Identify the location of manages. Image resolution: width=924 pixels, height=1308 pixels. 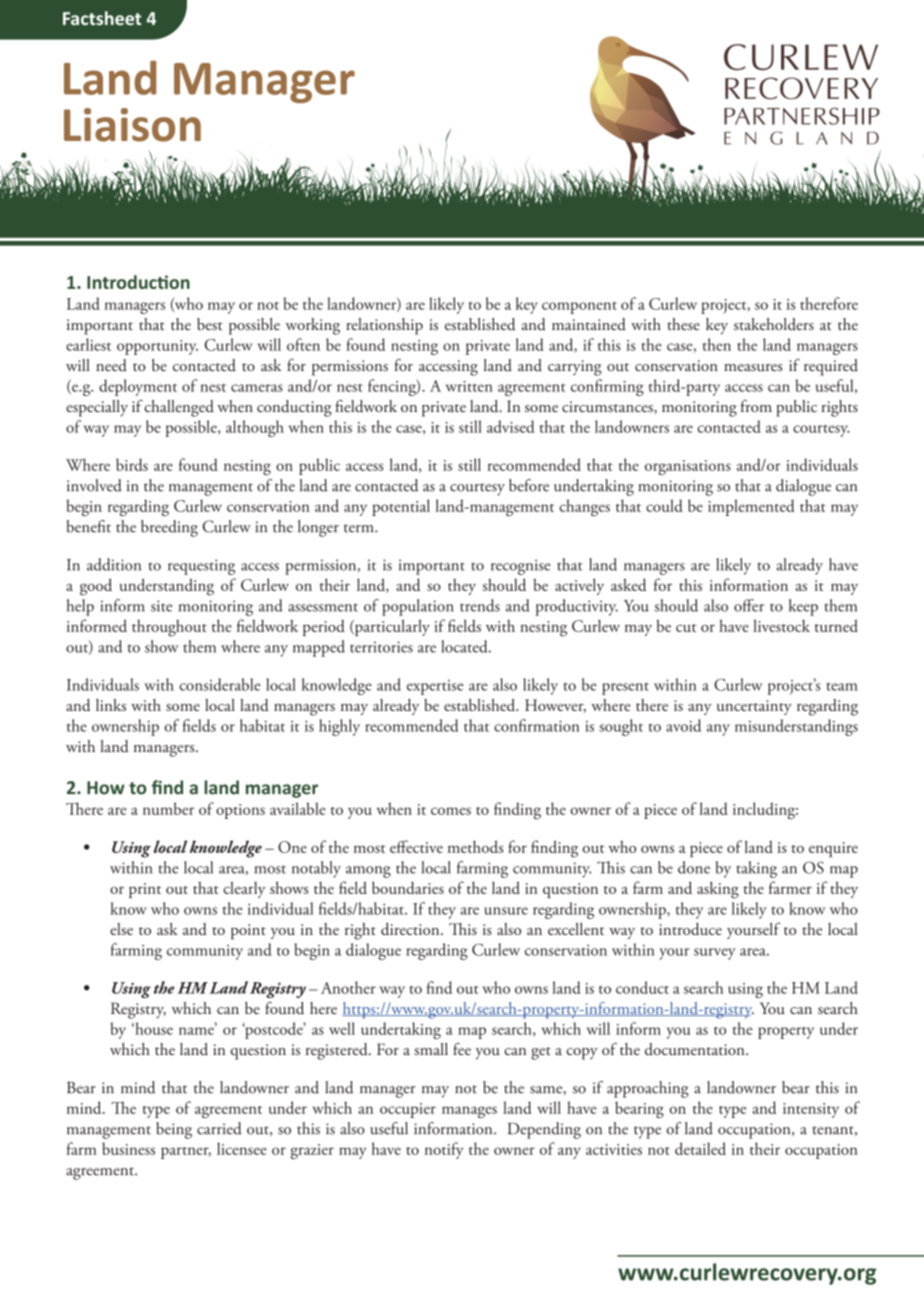
(469, 1112).
